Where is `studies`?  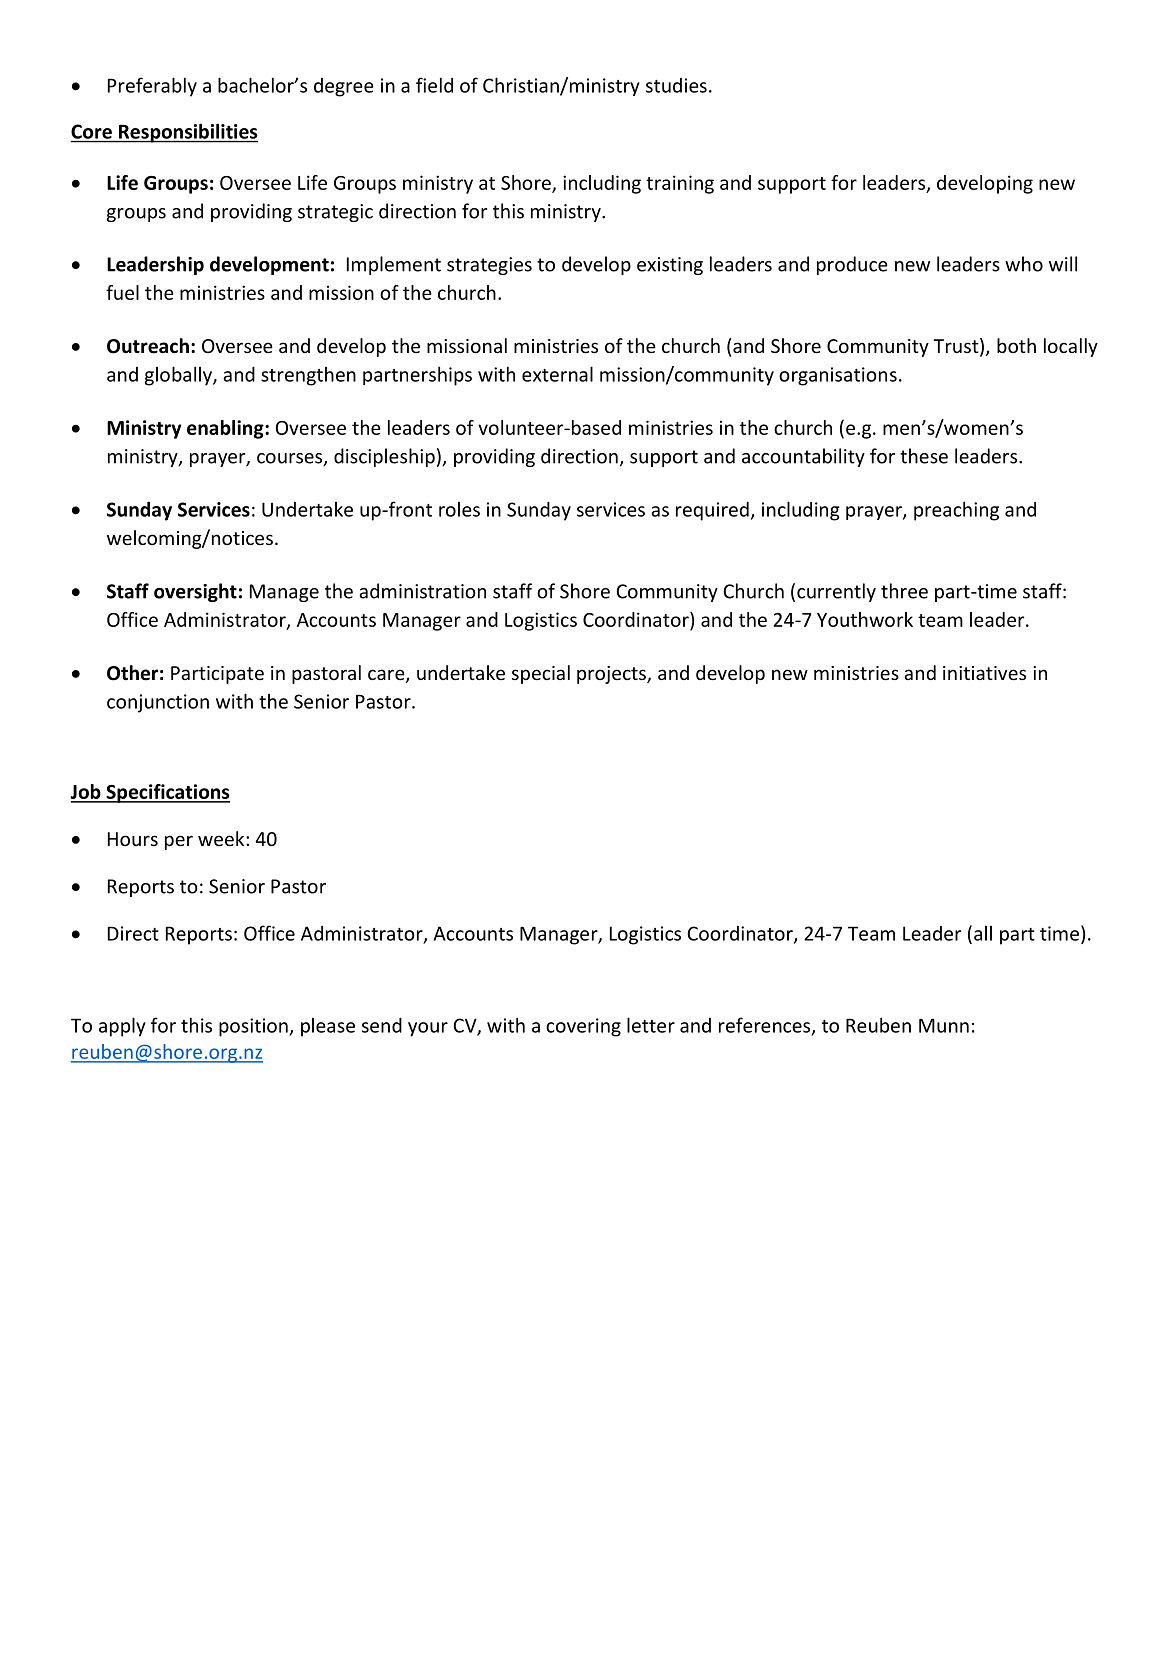 studies is located at coordinates (676, 85).
